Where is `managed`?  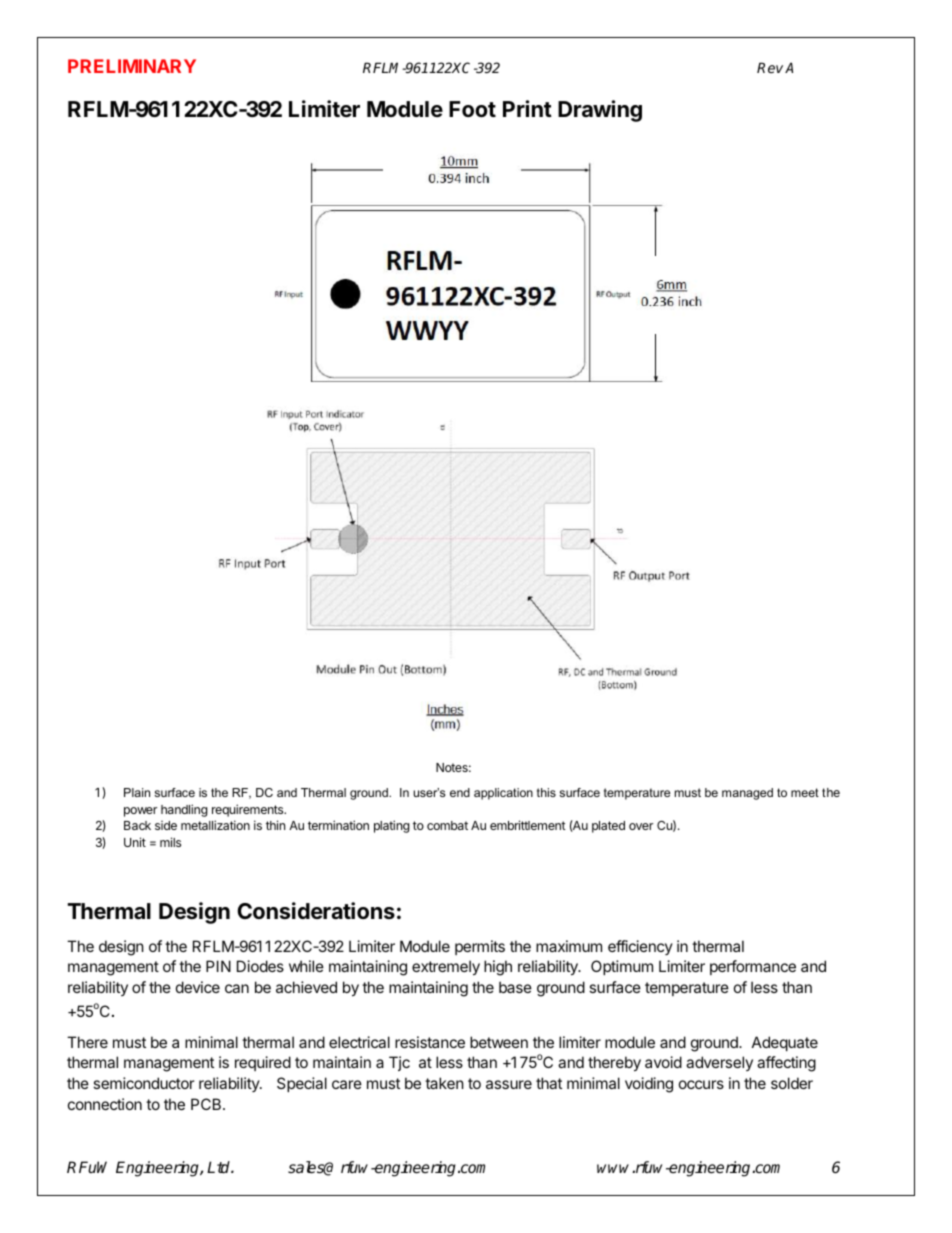 managed is located at coordinates (747, 794).
